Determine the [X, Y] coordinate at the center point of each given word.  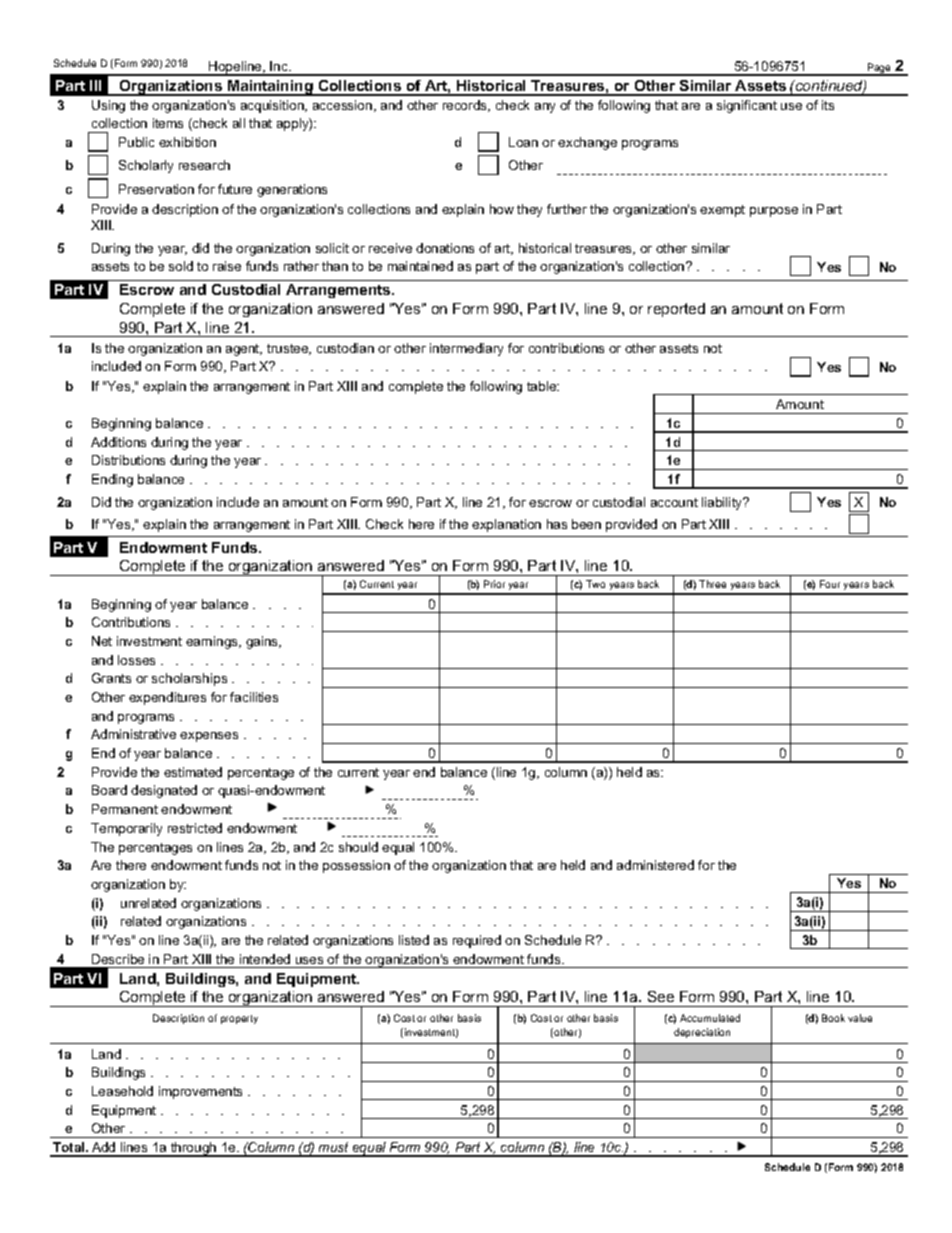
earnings [213, 642]
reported [676, 310]
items [168, 123]
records [466, 106]
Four [830, 584]
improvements [200, 1092]
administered [655, 865]
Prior [494, 584]
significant [747, 106]
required [477, 941]
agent [244, 350]
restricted [195, 828]
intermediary [466, 349]
